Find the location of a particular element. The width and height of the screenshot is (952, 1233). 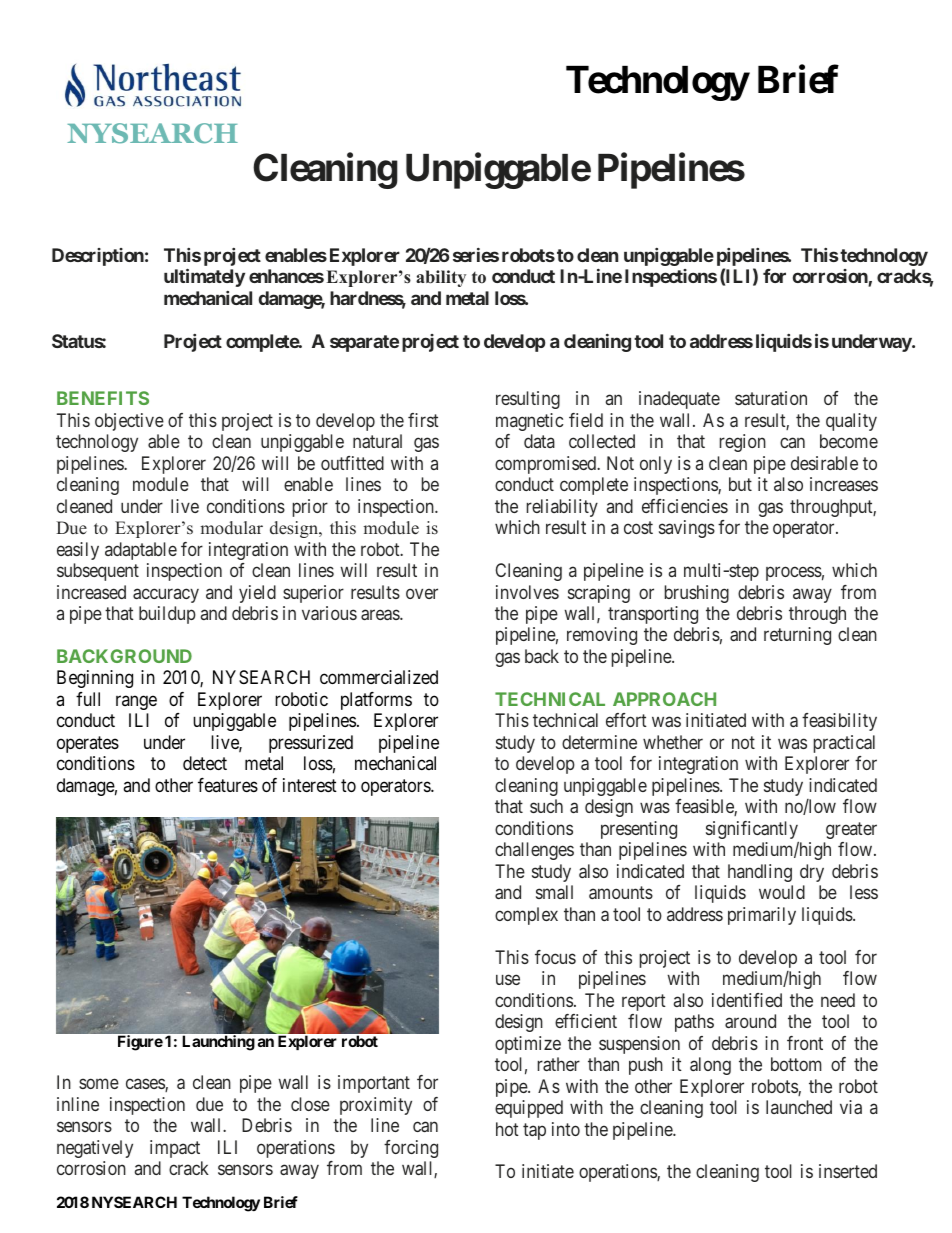

ultimately is located at coordinates (204, 277).
